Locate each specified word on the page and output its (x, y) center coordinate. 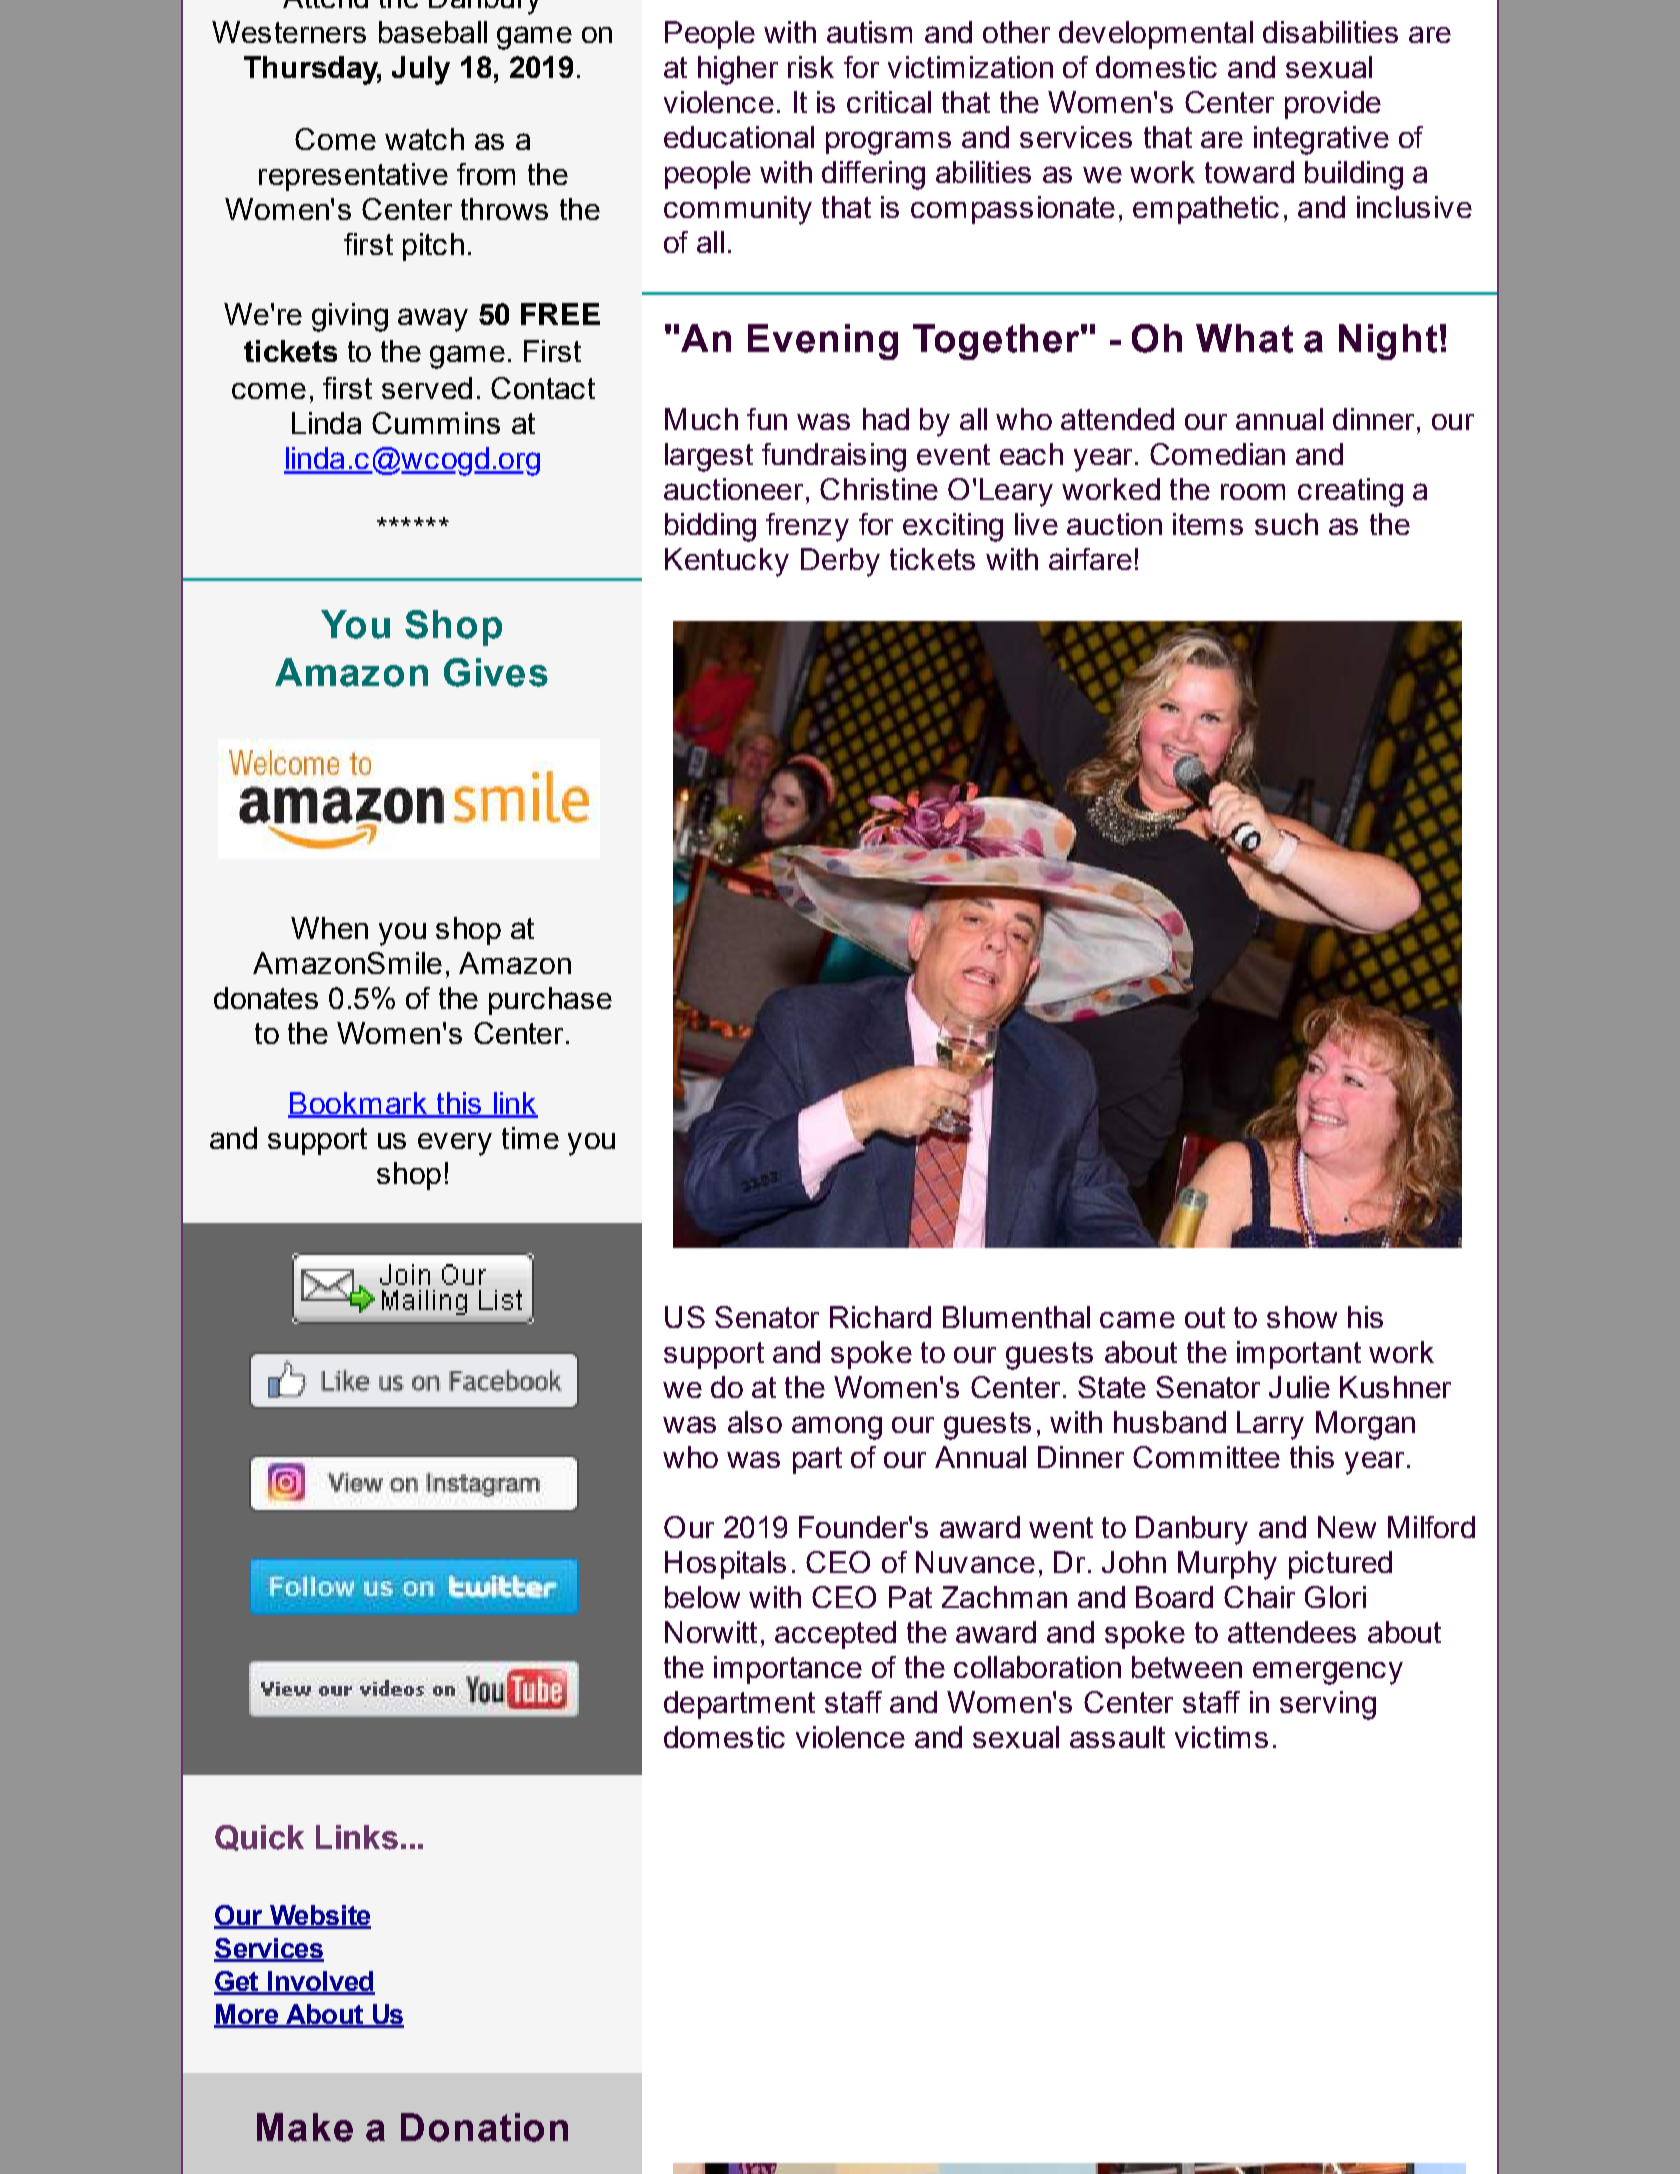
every (455, 1144)
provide (1333, 105)
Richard (880, 1317)
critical (889, 102)
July (421, 70)
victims (1221, 1737)
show (1302, 1317)
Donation (484, 2127)
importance (788, 1670)
